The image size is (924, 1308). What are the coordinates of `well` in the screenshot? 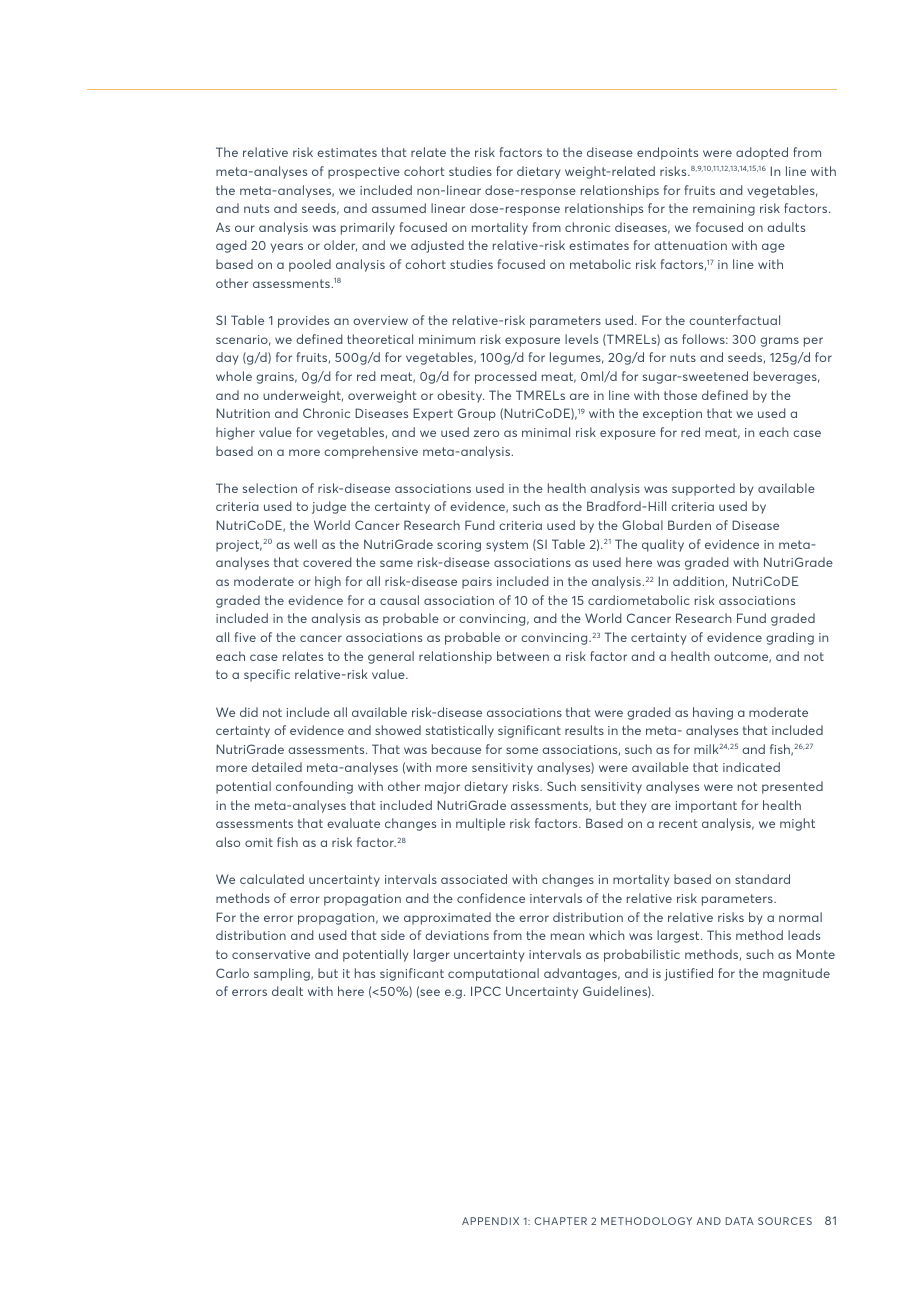 It's located at (305, 544).
